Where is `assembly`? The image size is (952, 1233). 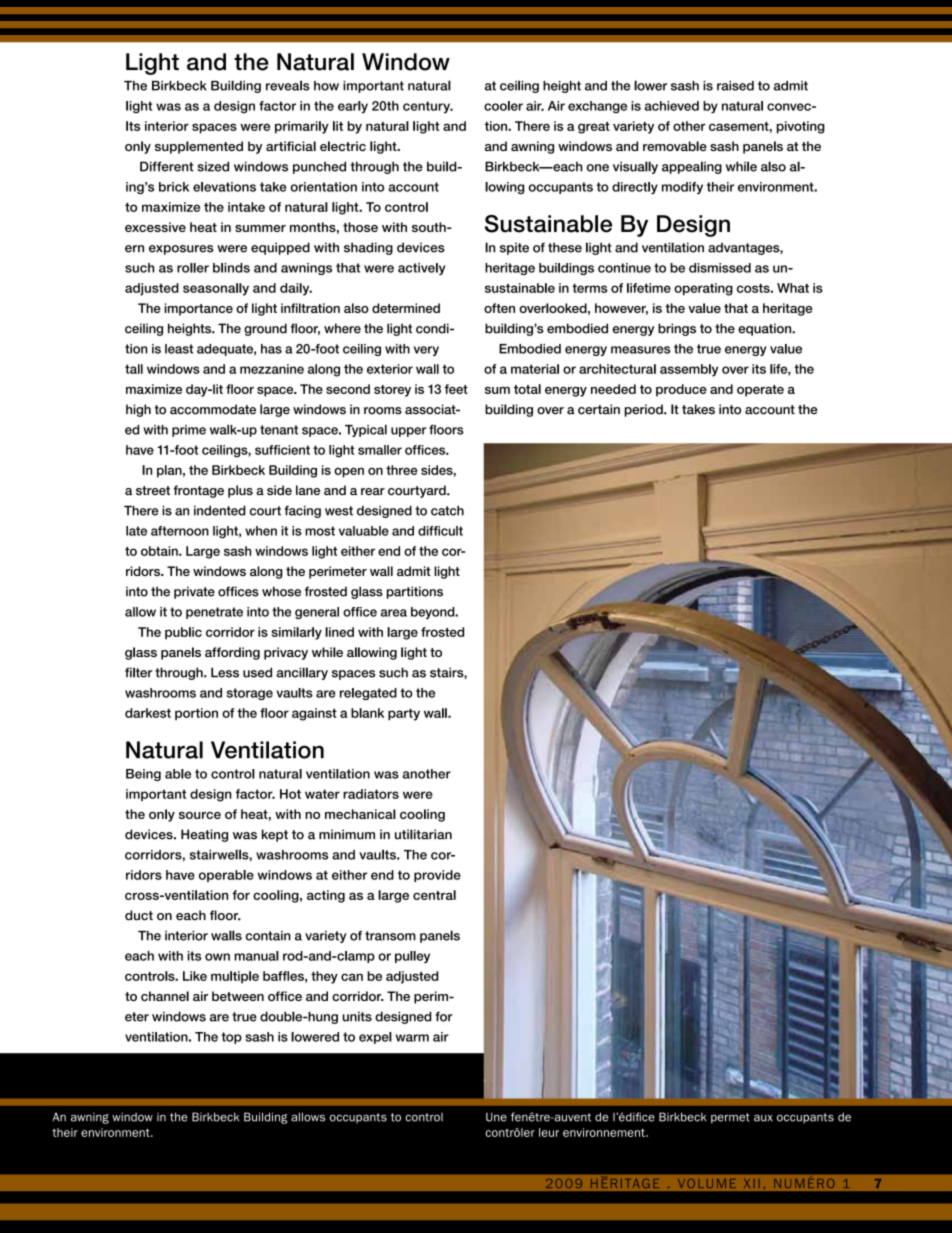
assembly is located at coordinates (689, 370).
